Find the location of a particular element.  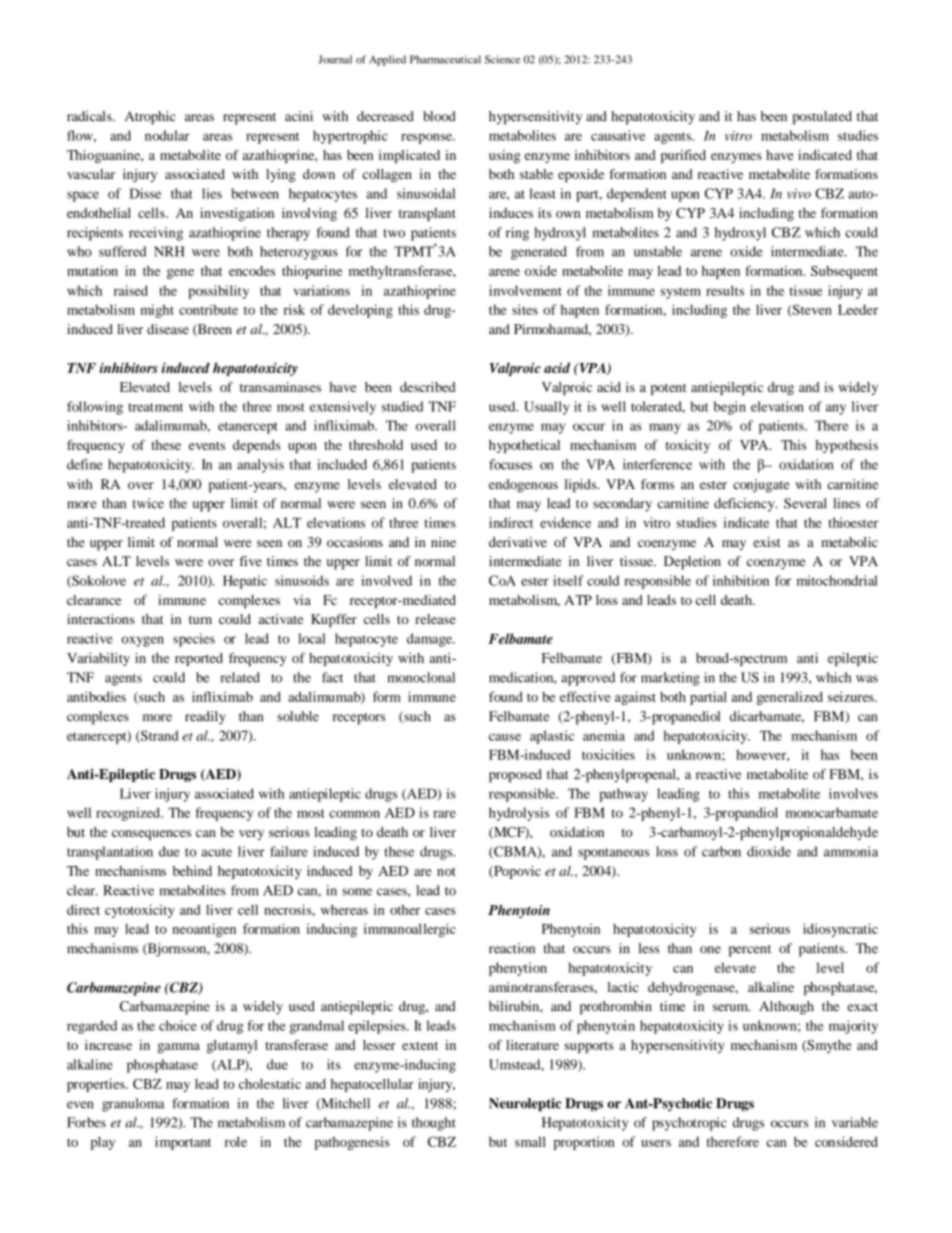

variable is located at coordinates (855, 1122).
